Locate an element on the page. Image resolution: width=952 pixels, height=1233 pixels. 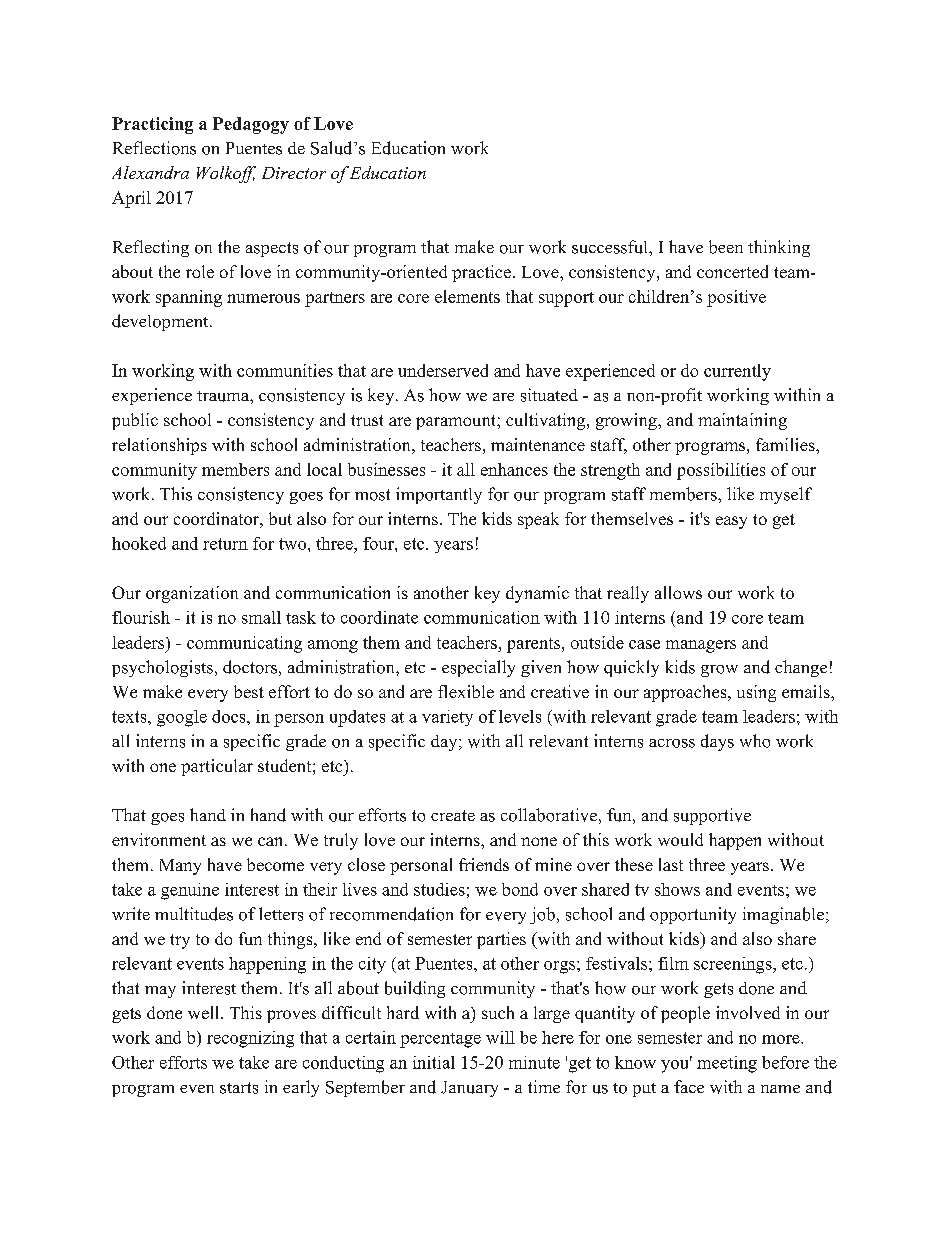
Pedagogy is located at coordinates (251, 125).
